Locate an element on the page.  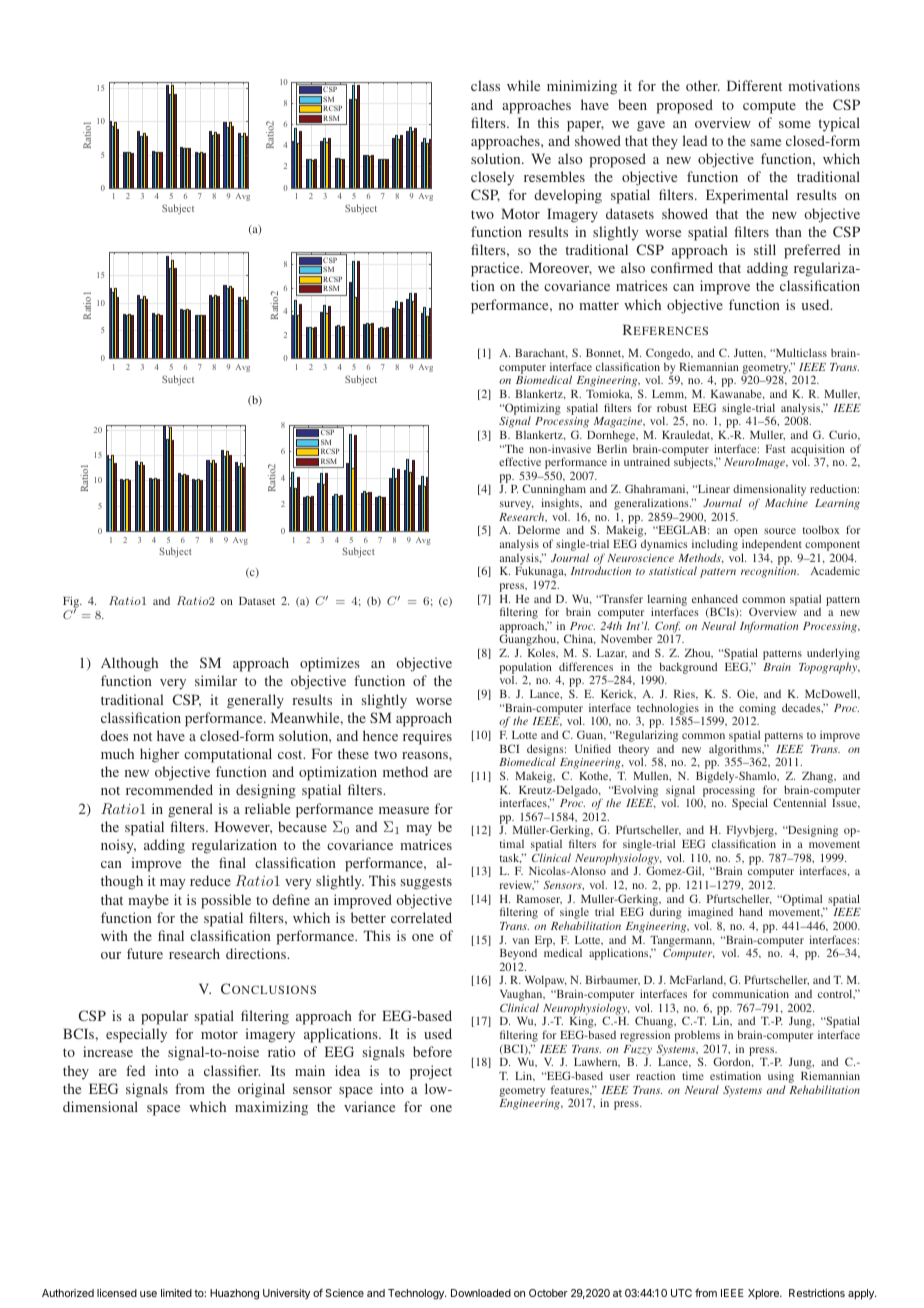
same is located at coordinates (766, 142).
